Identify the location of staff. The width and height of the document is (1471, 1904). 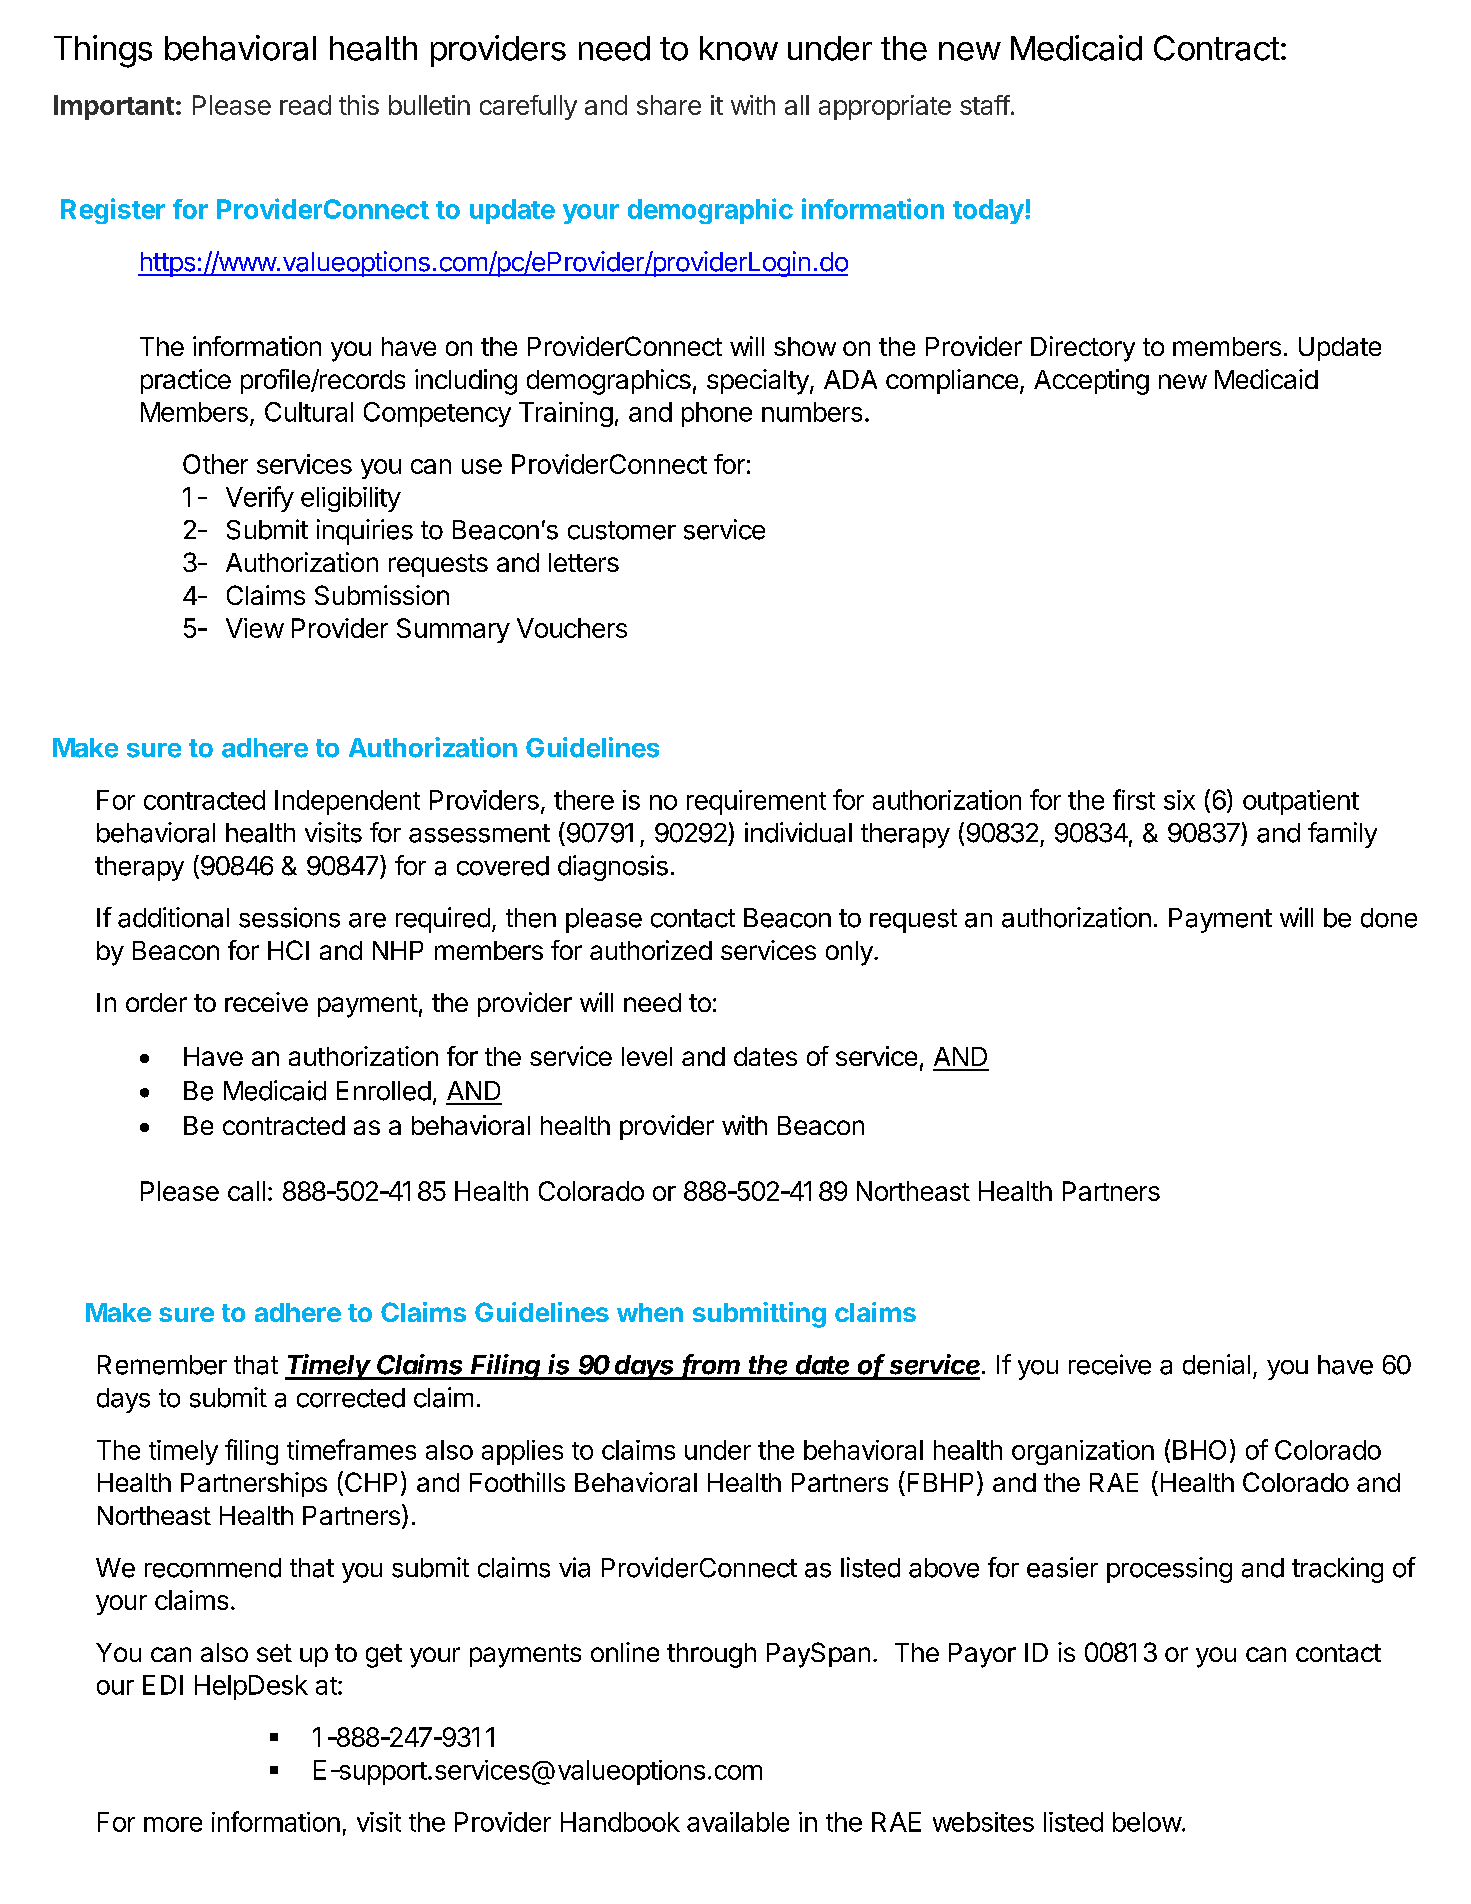
(985, 105).
